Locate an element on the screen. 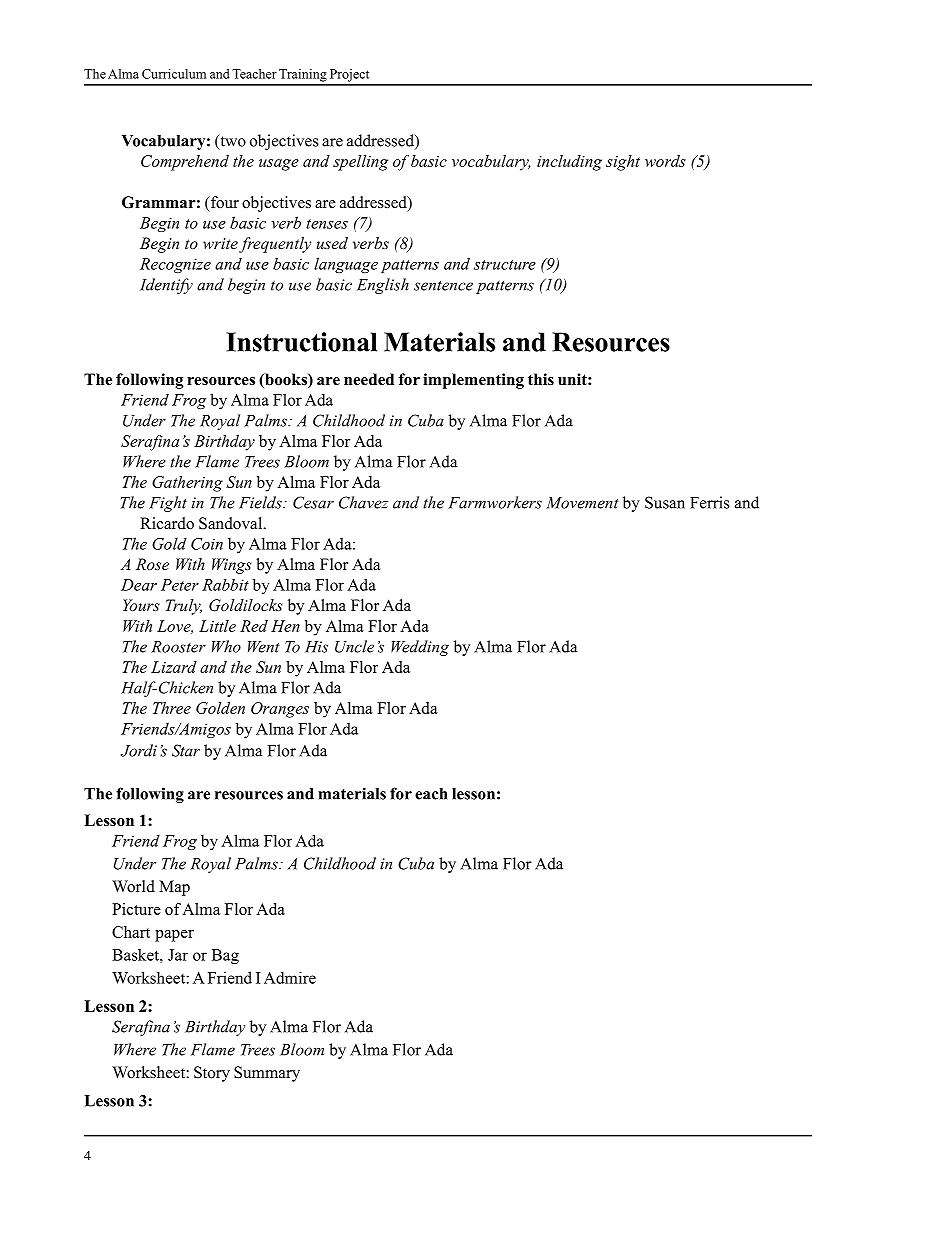 This screenshot has height=1233, width=952. Wedding is located at coordinates (420, 648).
